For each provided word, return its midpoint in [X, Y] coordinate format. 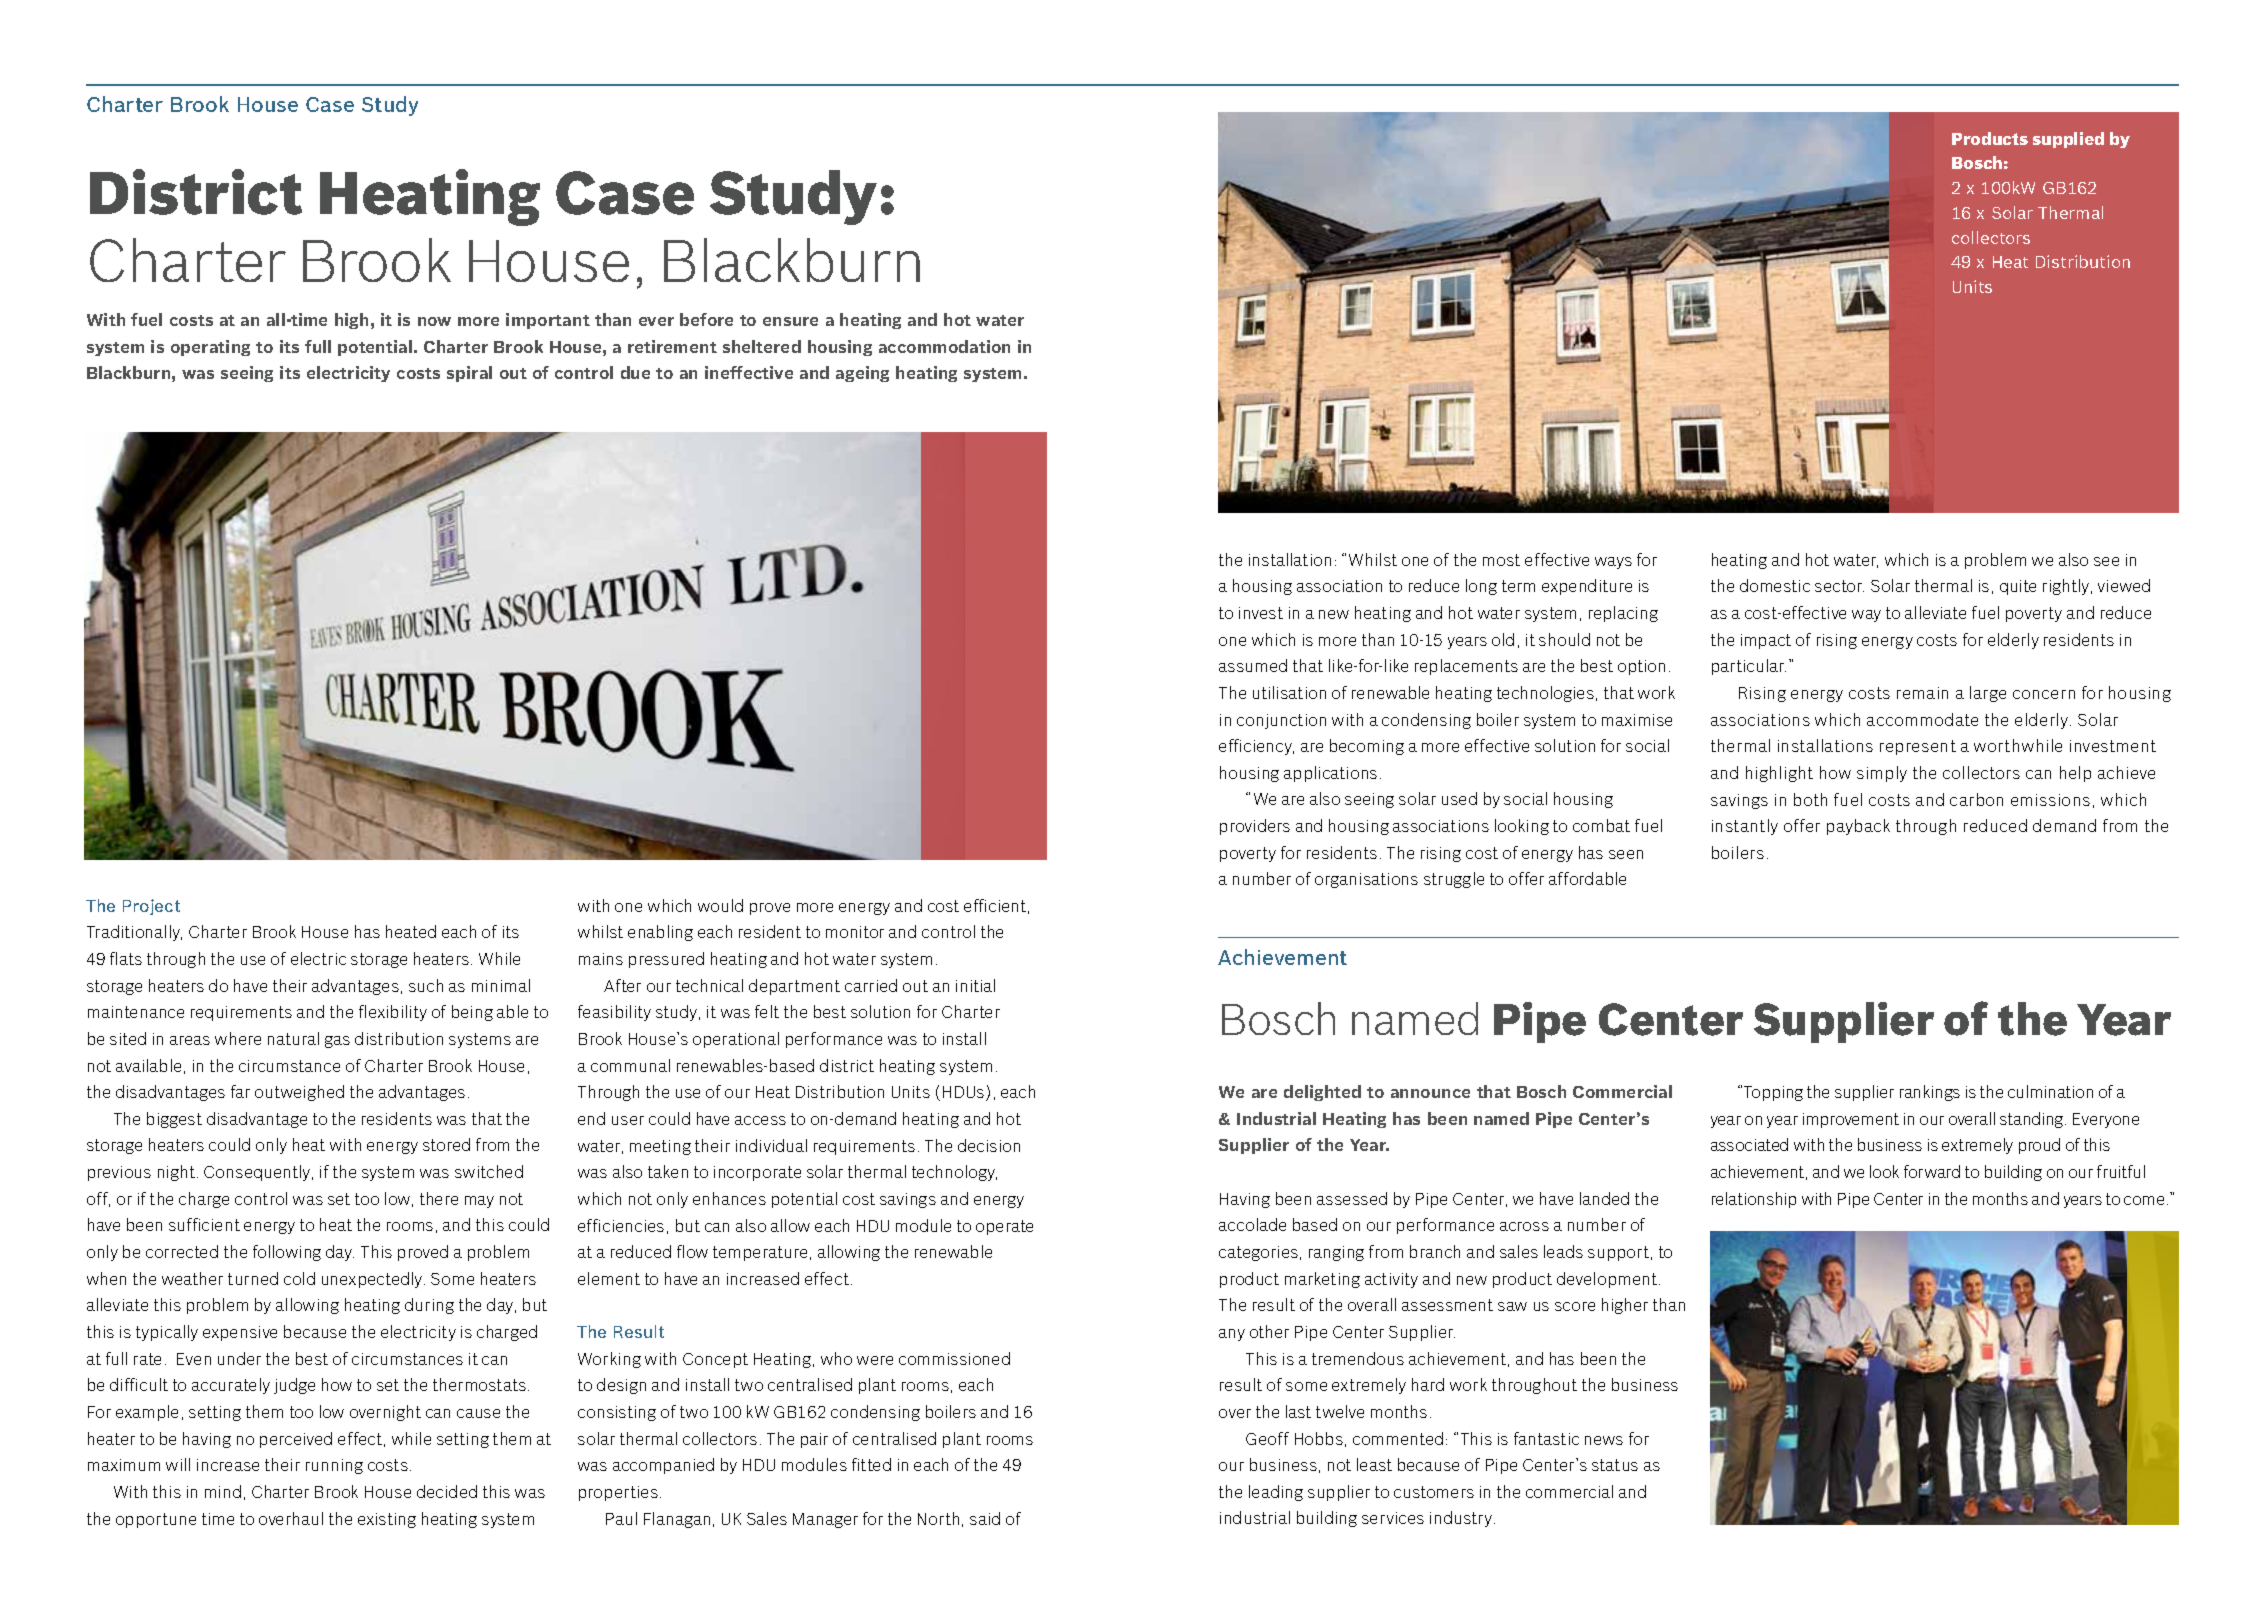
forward [1932, 1171]
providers [1255, 827]
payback [1858, 827]
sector [1839, 586]
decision [989, 1145]
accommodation [944, 346]
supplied [2068, 140]
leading [1276, 1493]
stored [446, 1144]
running [334, 1466]
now [434, 321]
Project [151, 907]
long [1481, 587]
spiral [469, 374]
